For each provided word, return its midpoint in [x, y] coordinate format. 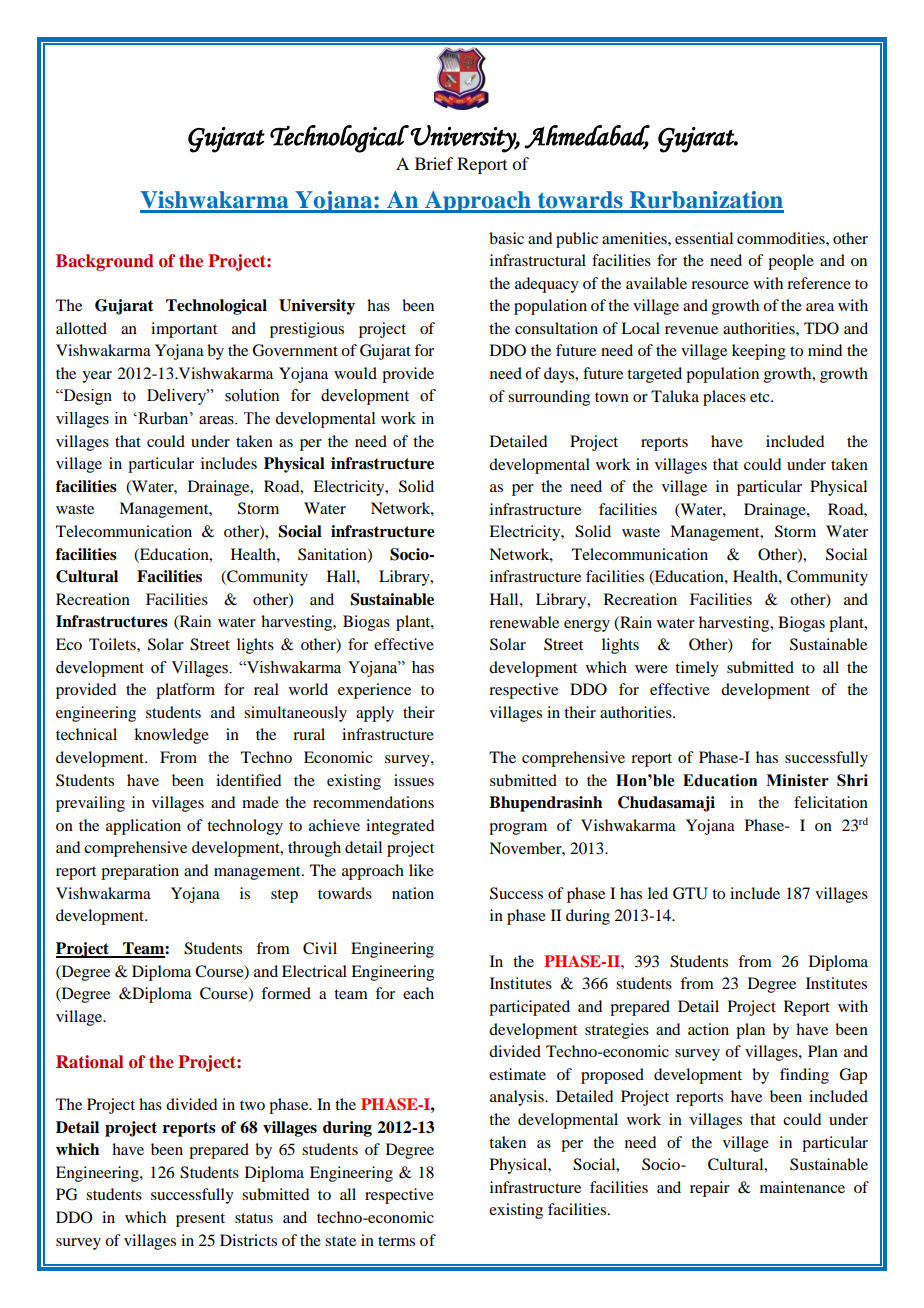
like [421, 870]
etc [761, 397]
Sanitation [333, 555]
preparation [140, 872]
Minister [797, 780]
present [200, 1220]
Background [105, 262]
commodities [782, 238]
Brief [434, 163]
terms [396, 1241]
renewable [524, 622]
